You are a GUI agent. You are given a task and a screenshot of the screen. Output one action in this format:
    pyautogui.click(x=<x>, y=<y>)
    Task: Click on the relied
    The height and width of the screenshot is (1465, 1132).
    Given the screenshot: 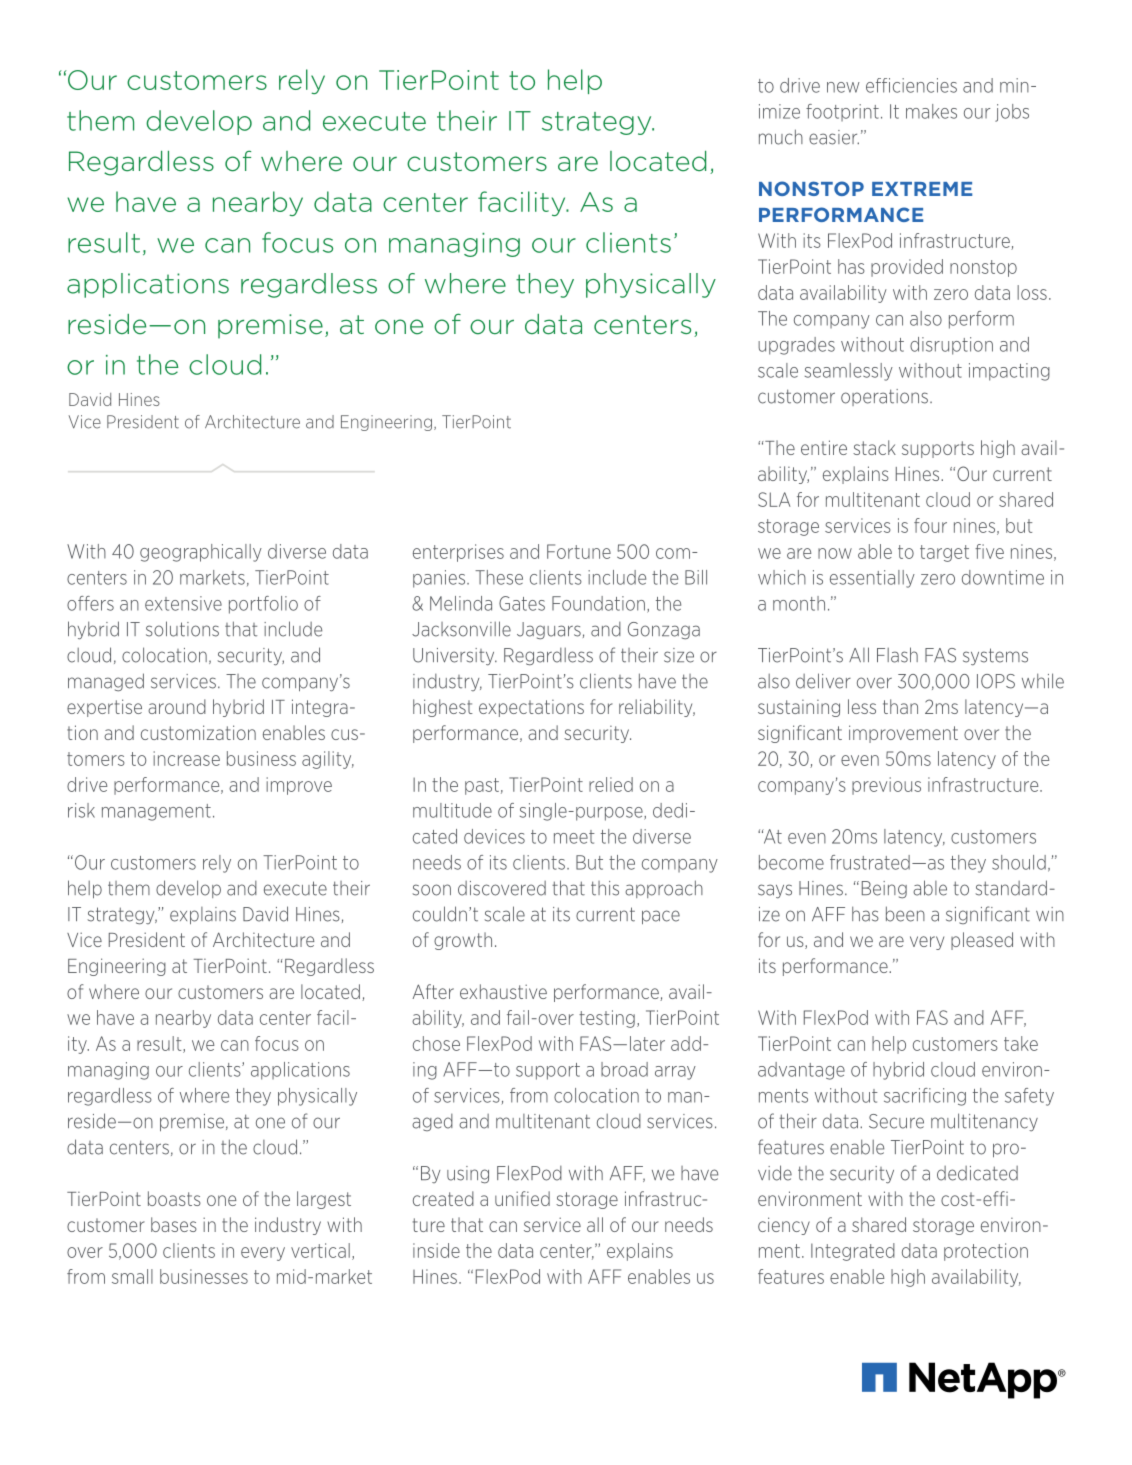 What is the action you would take?
    pyautogui.click(x=611, y=784)
